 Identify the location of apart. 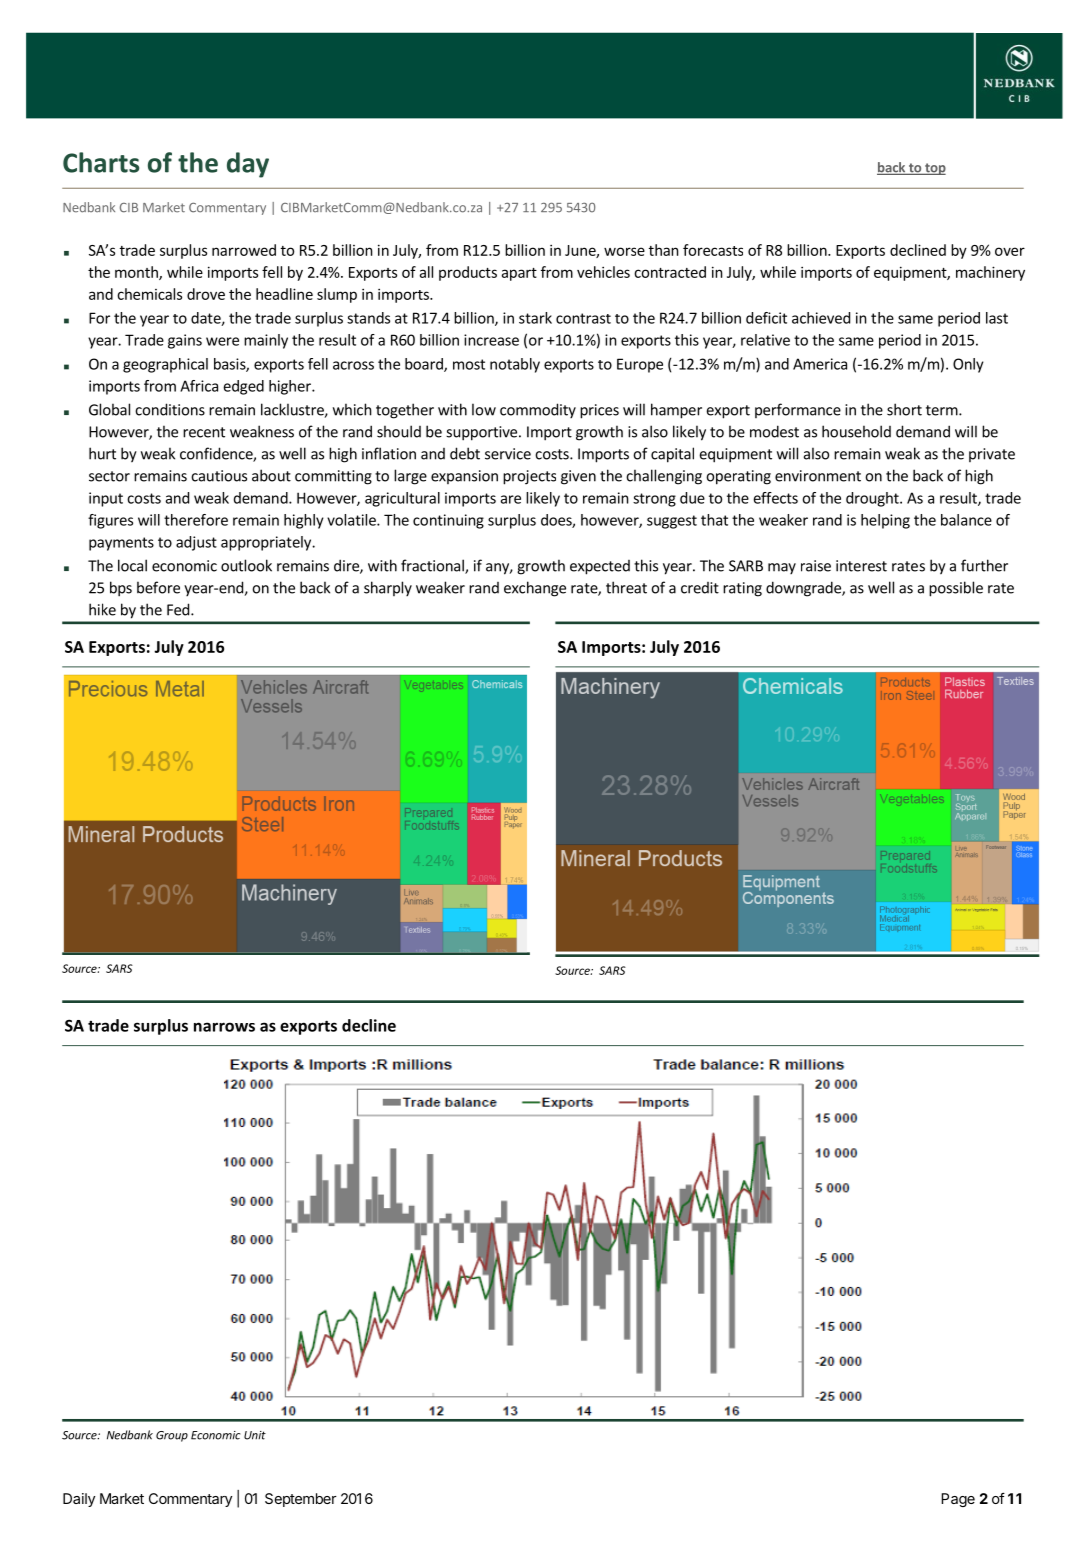
(519, 274).
